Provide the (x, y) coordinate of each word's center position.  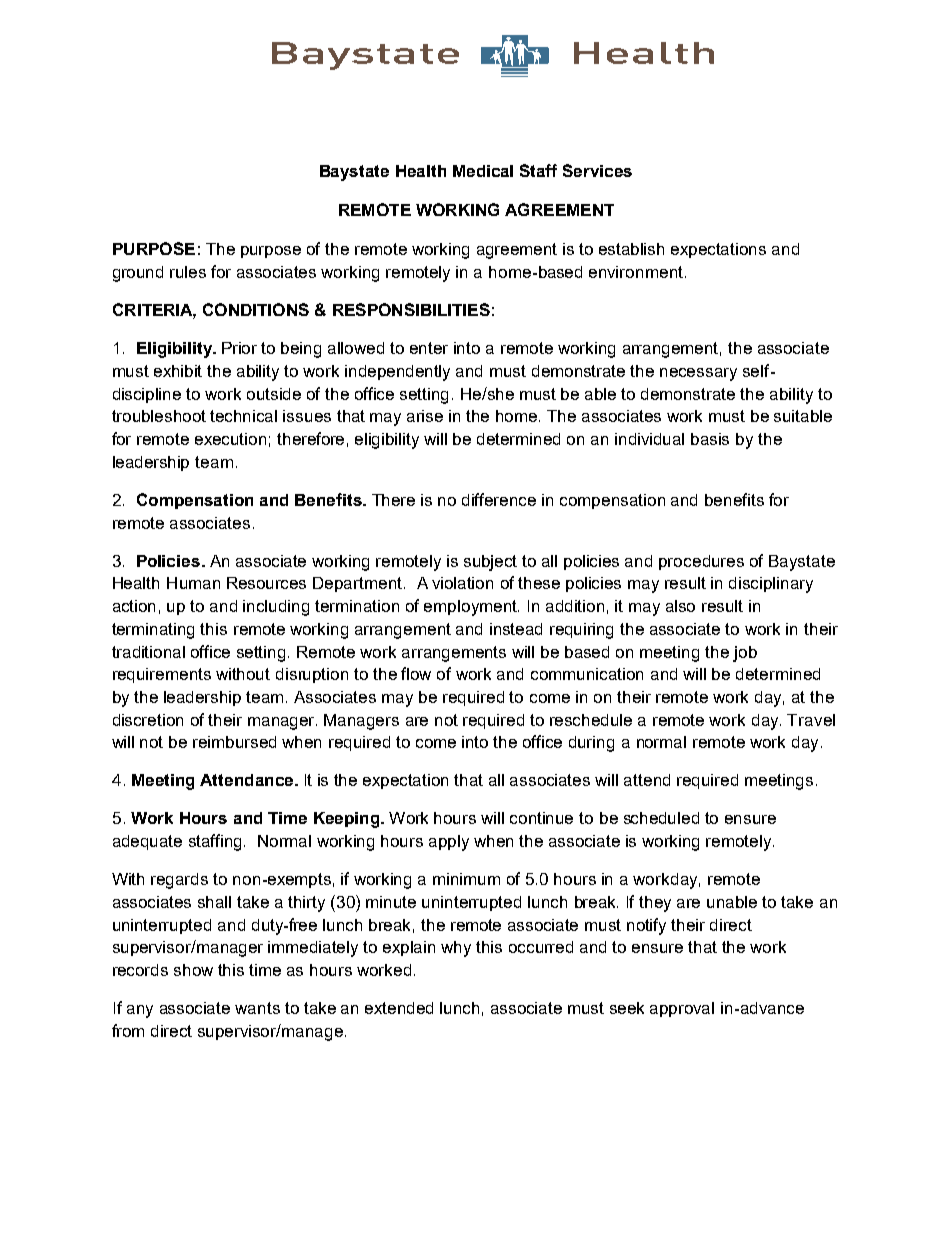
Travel (811, 720)
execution (230, 439)
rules (188, 272)
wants (257, 1008)
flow (416, 673)
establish (631, 249)
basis (710, 439)
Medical (483, 171)
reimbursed (234, 742)
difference (499, 499)
